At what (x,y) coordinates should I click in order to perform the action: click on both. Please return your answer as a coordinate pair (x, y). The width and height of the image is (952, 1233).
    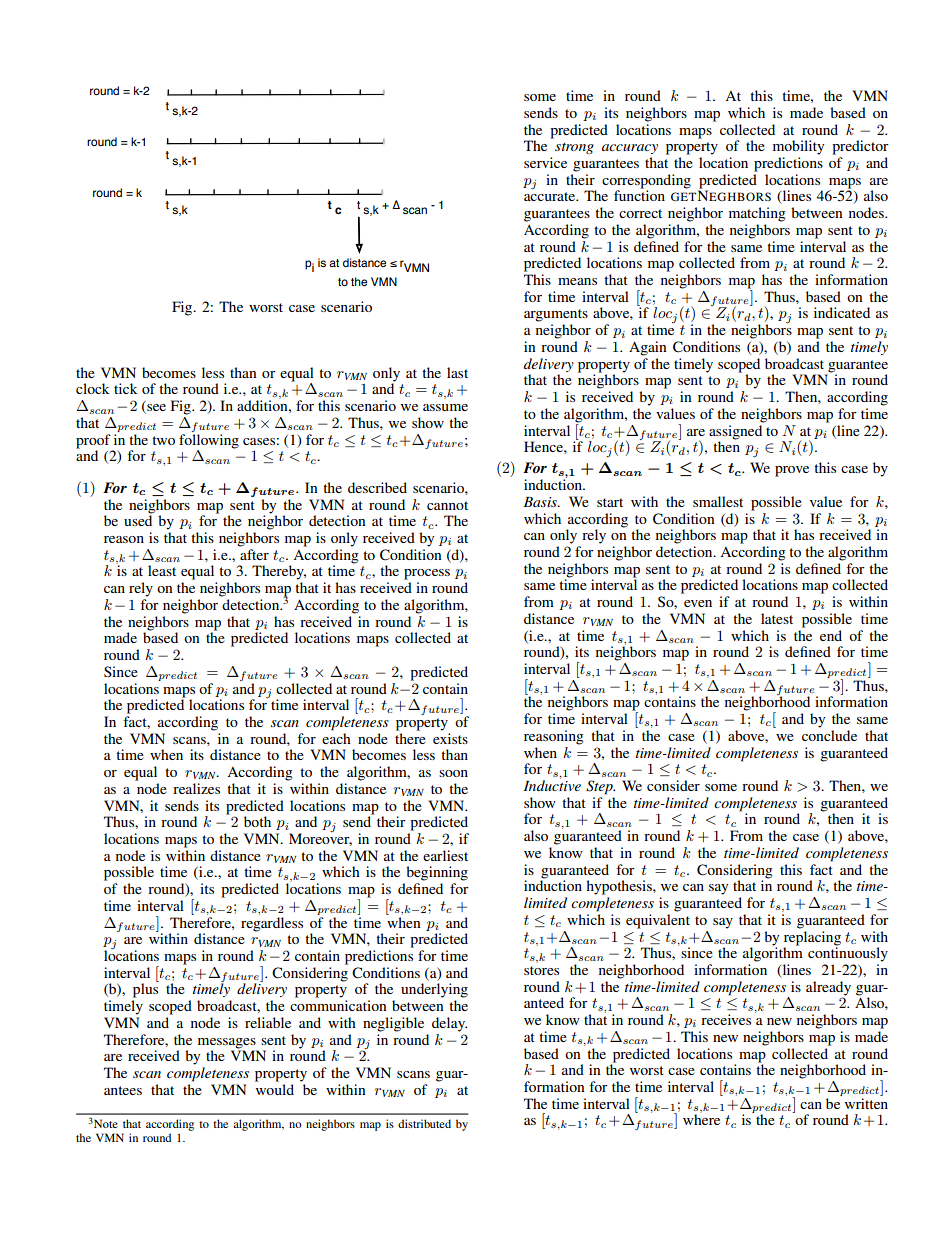
    Looking at the image, I should click on (257, 821).
